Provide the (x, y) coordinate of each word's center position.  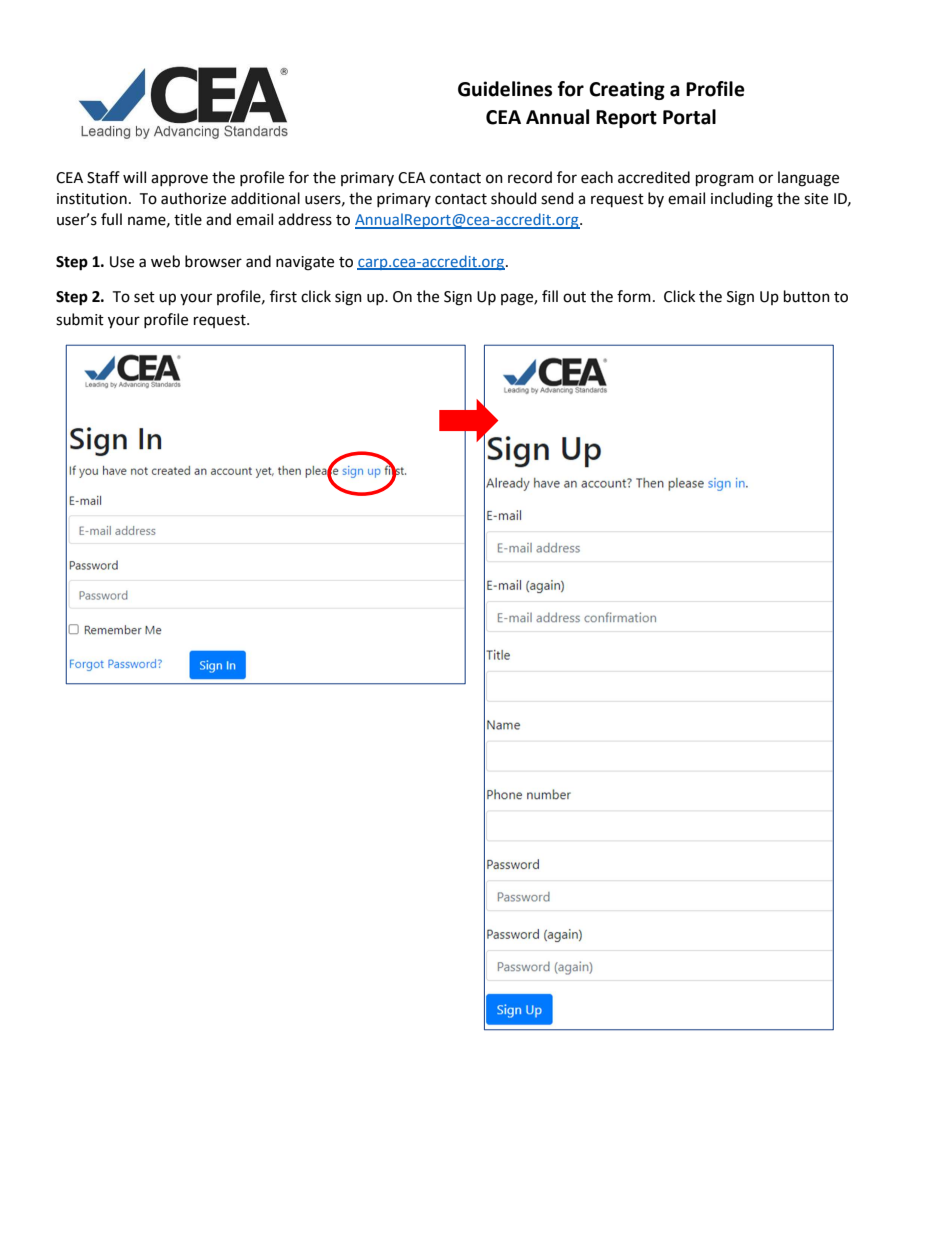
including (742, 200)
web (165, 261)
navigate (305, 263)
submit (80, 319)
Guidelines (505, 89)
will (134, 177)
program (725, 180)
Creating (627, 90)
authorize (193, 198)
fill (550, 296)
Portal (689, 117)
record (530, 177)
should (514, 198)
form (634, 296)
